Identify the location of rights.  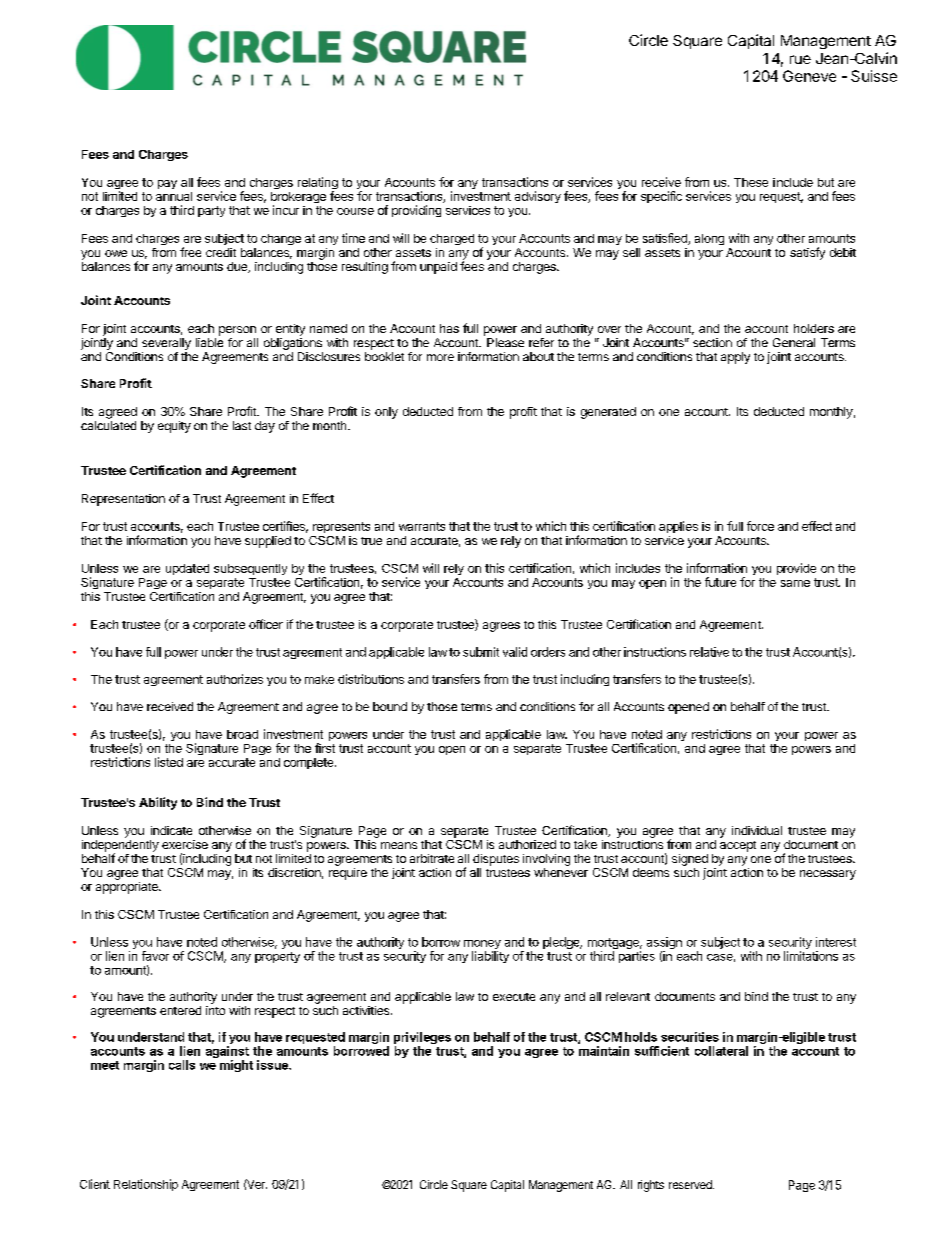
(651, 1186).
